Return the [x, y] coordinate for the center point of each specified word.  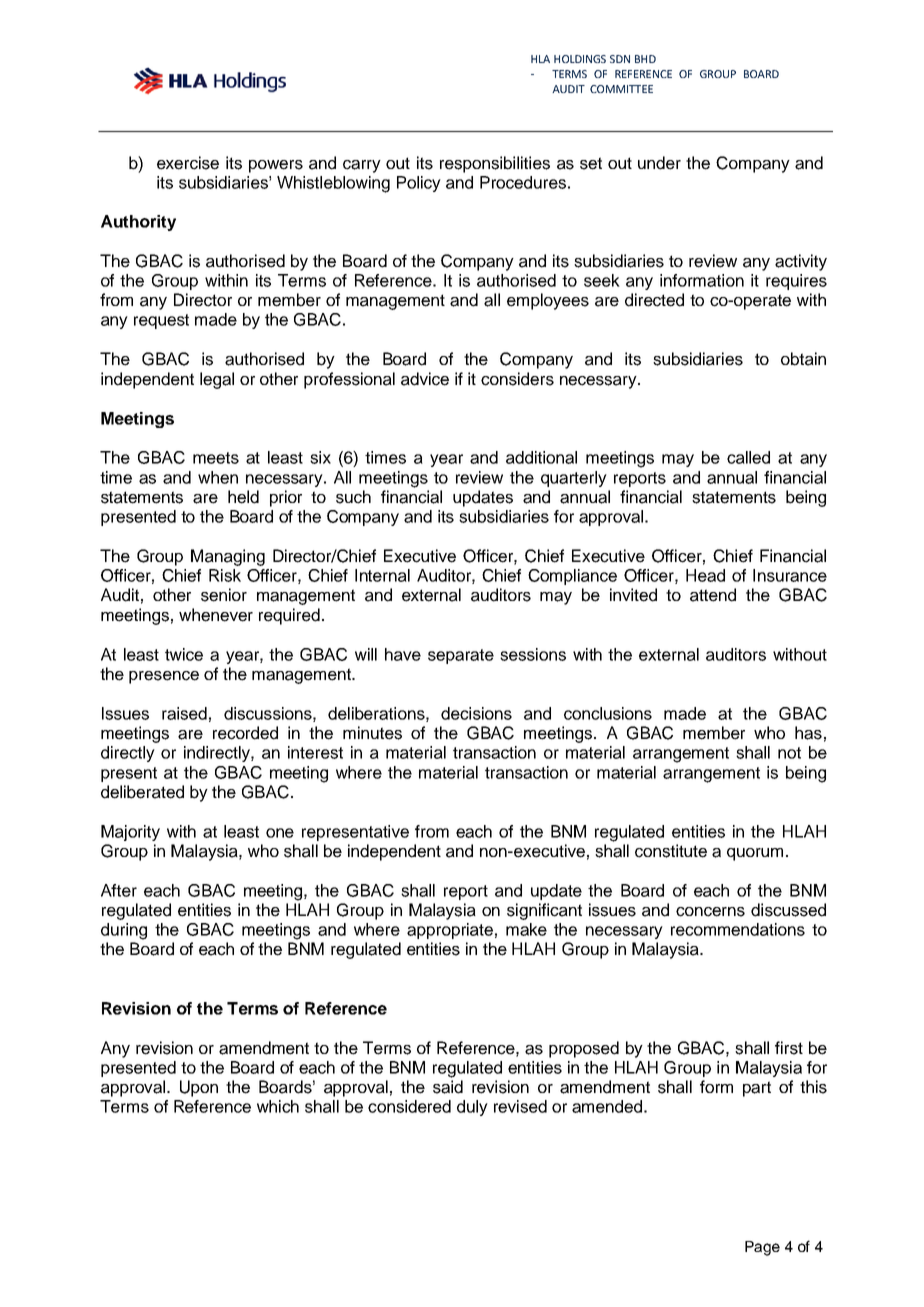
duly [472, 1108]
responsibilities [495, 164]
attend [713, 595]
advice [425, 379]
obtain [803, 359]
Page [762, 1248]
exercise [188, 163]
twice [184, 654]
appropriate [450, 931]
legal [217, 380]
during [124, 931]
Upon [199, 1088]
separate [461, 656]
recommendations [738, 929]
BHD [645, 59]
